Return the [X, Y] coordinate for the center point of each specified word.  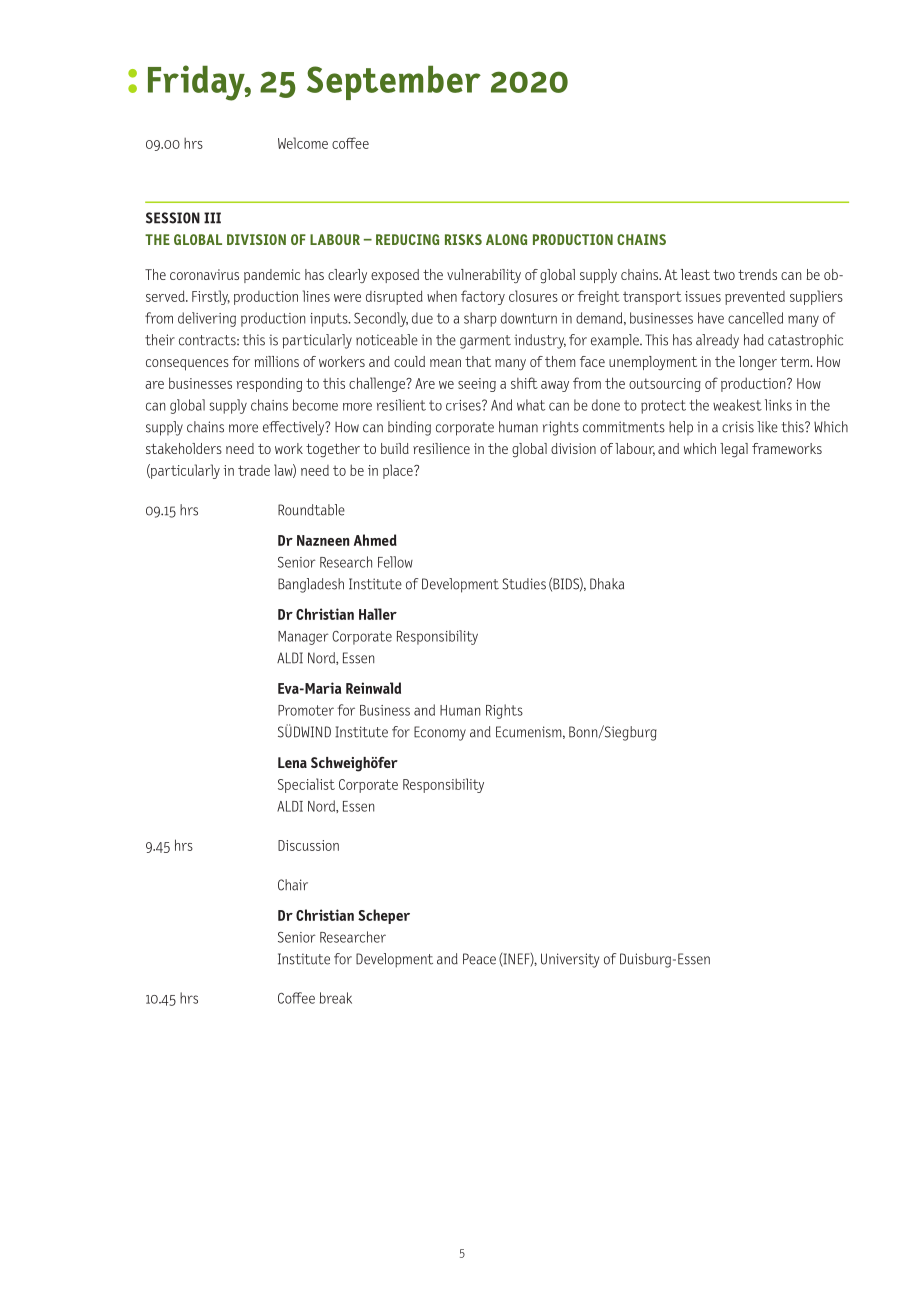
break [336, 998]
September [394, 83]
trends [757, 274]
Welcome [303, 143]
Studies [524, 584]
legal [734, 450]
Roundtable [311, 510]
